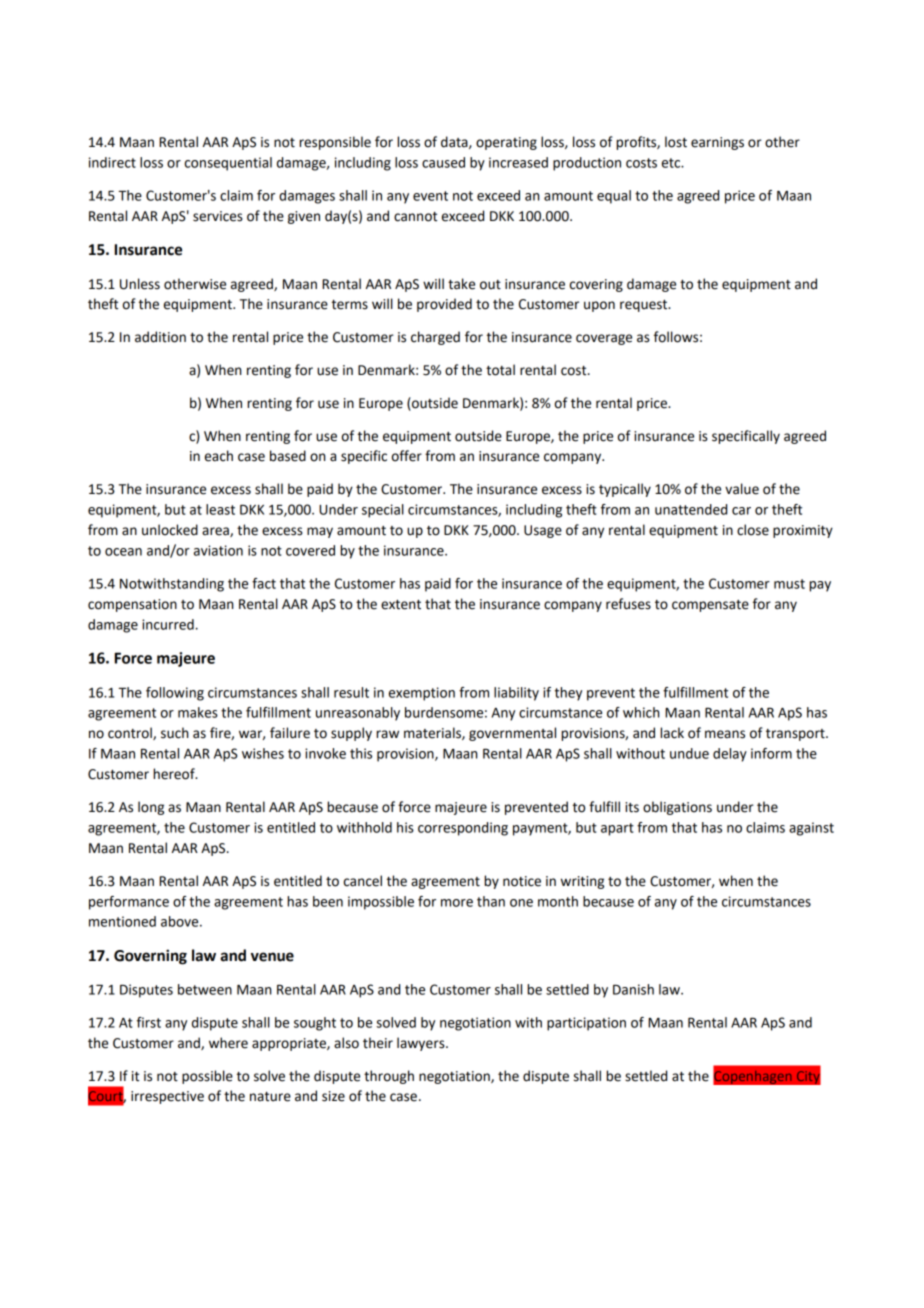  I want to click on extent, so click(401, 605).
